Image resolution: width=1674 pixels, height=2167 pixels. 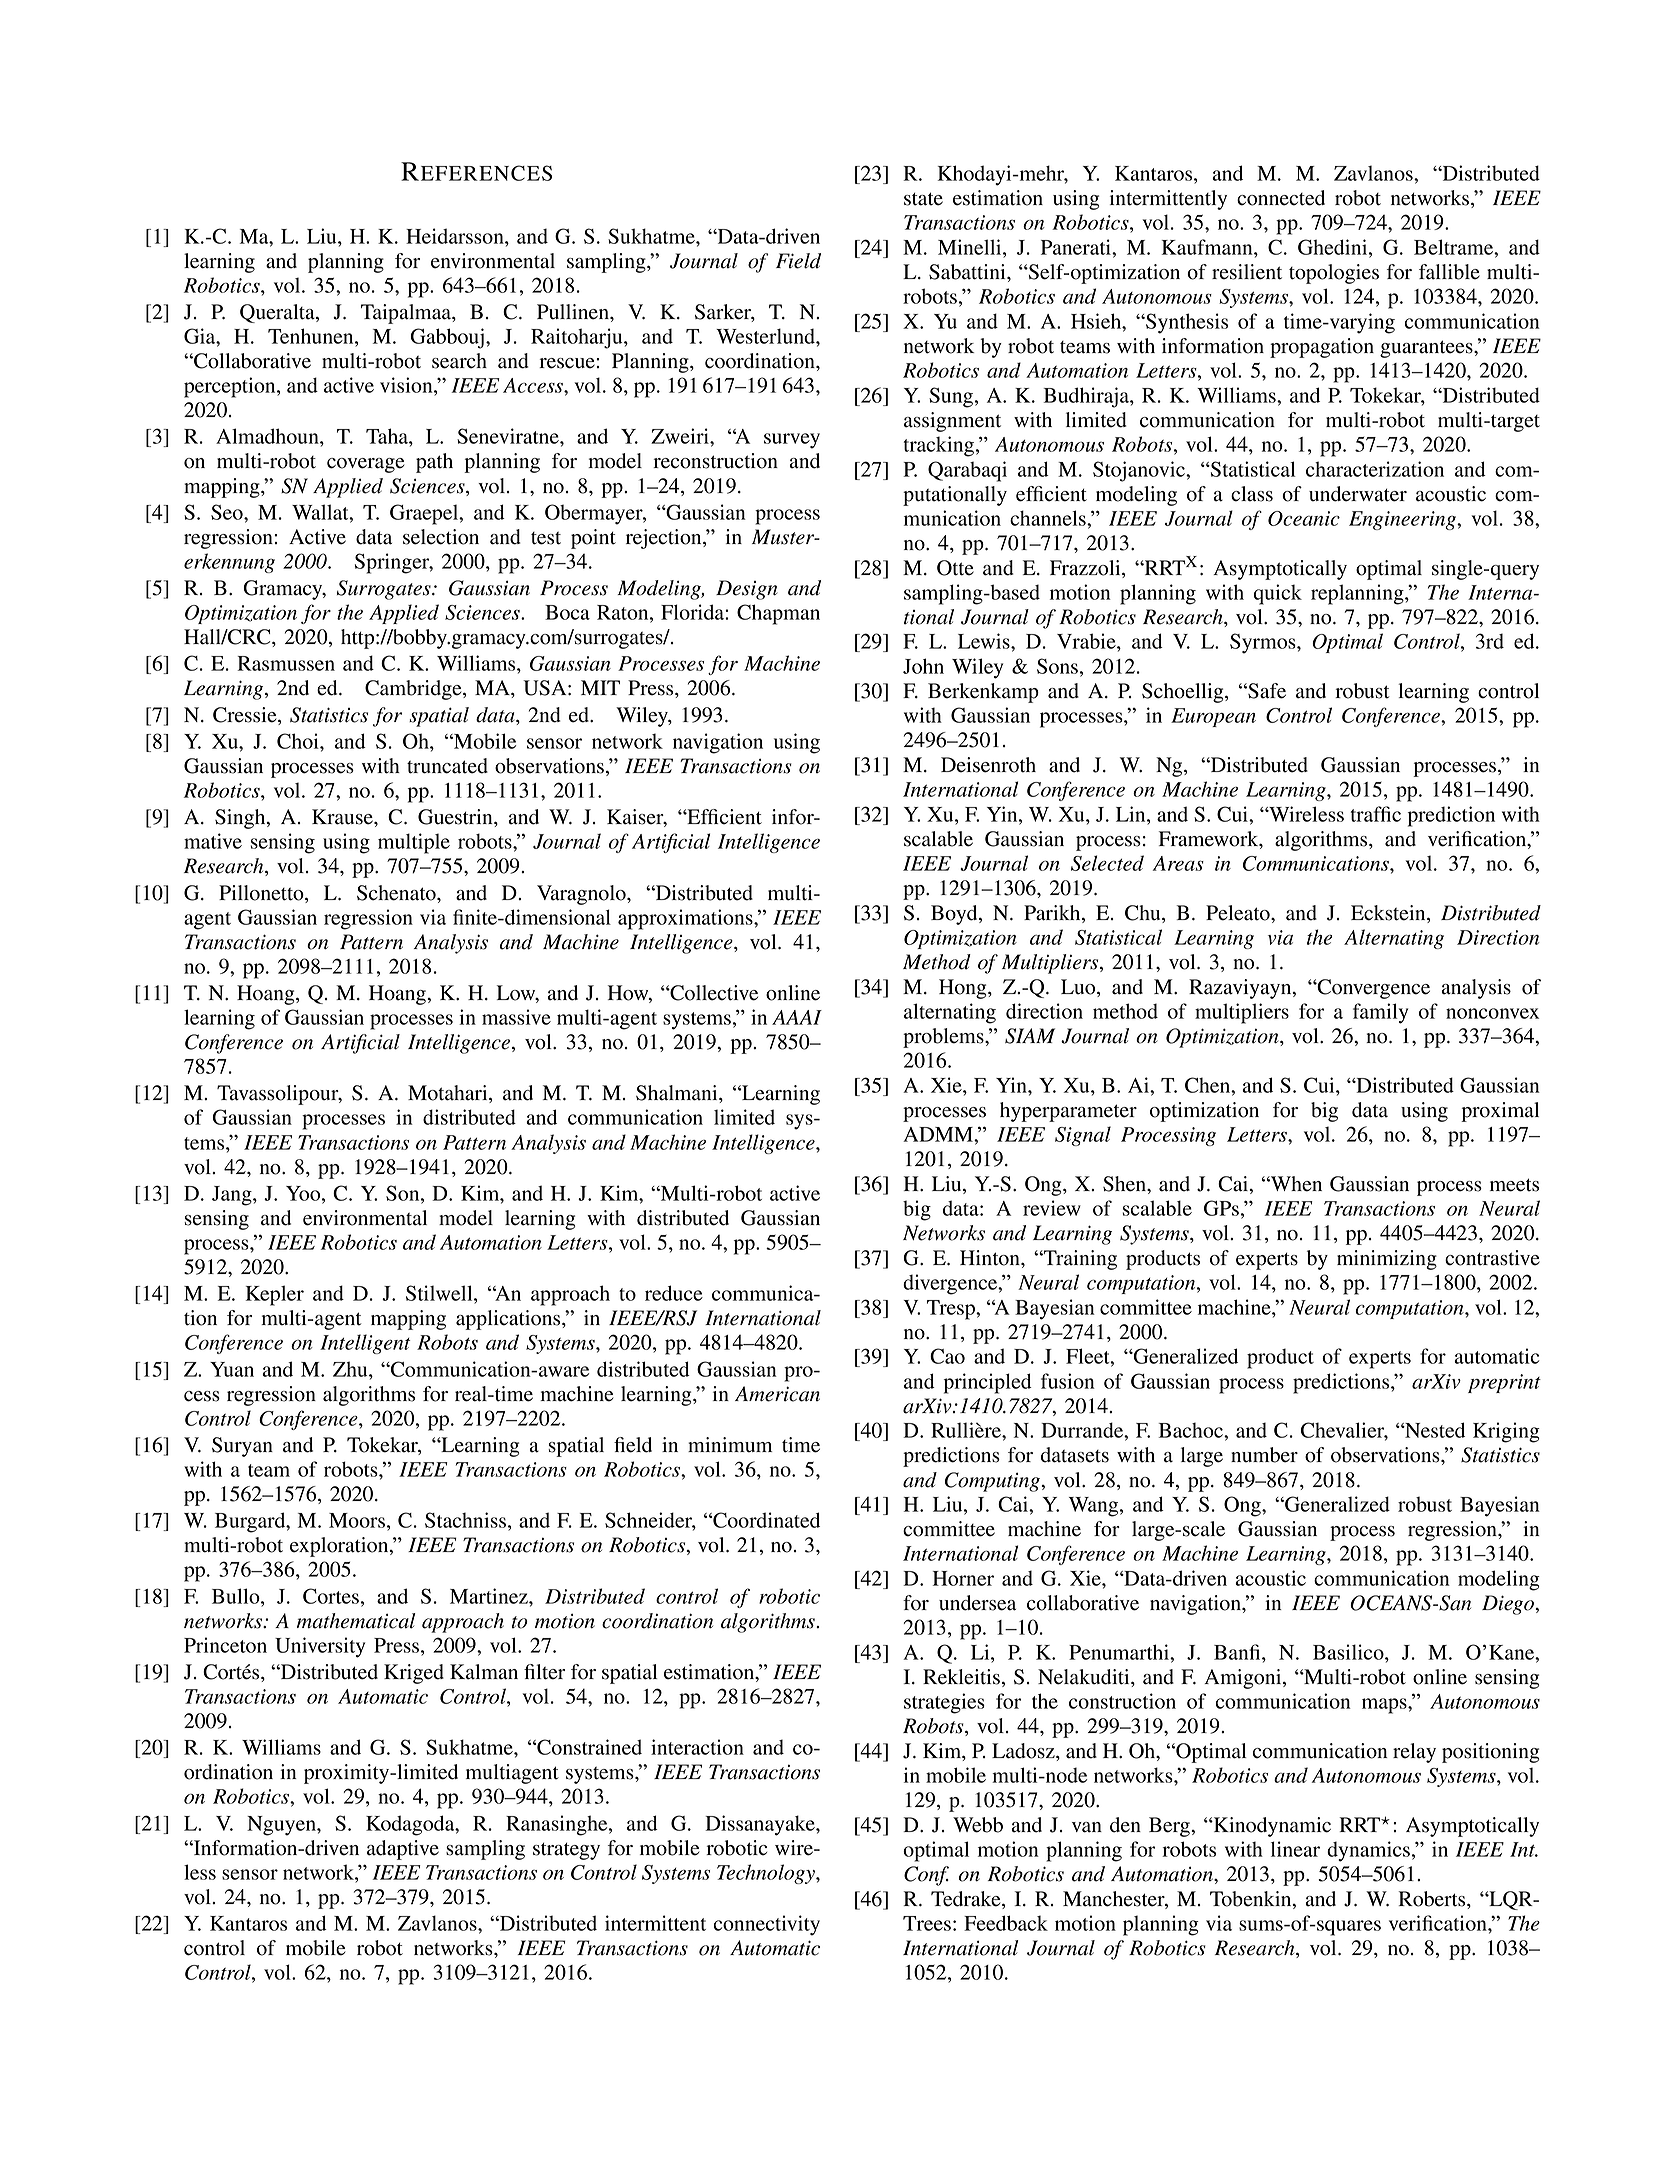 What do you see at coordinates (923, 199) in the screenshot?
I see `state` at bounding box center [923, 199].
